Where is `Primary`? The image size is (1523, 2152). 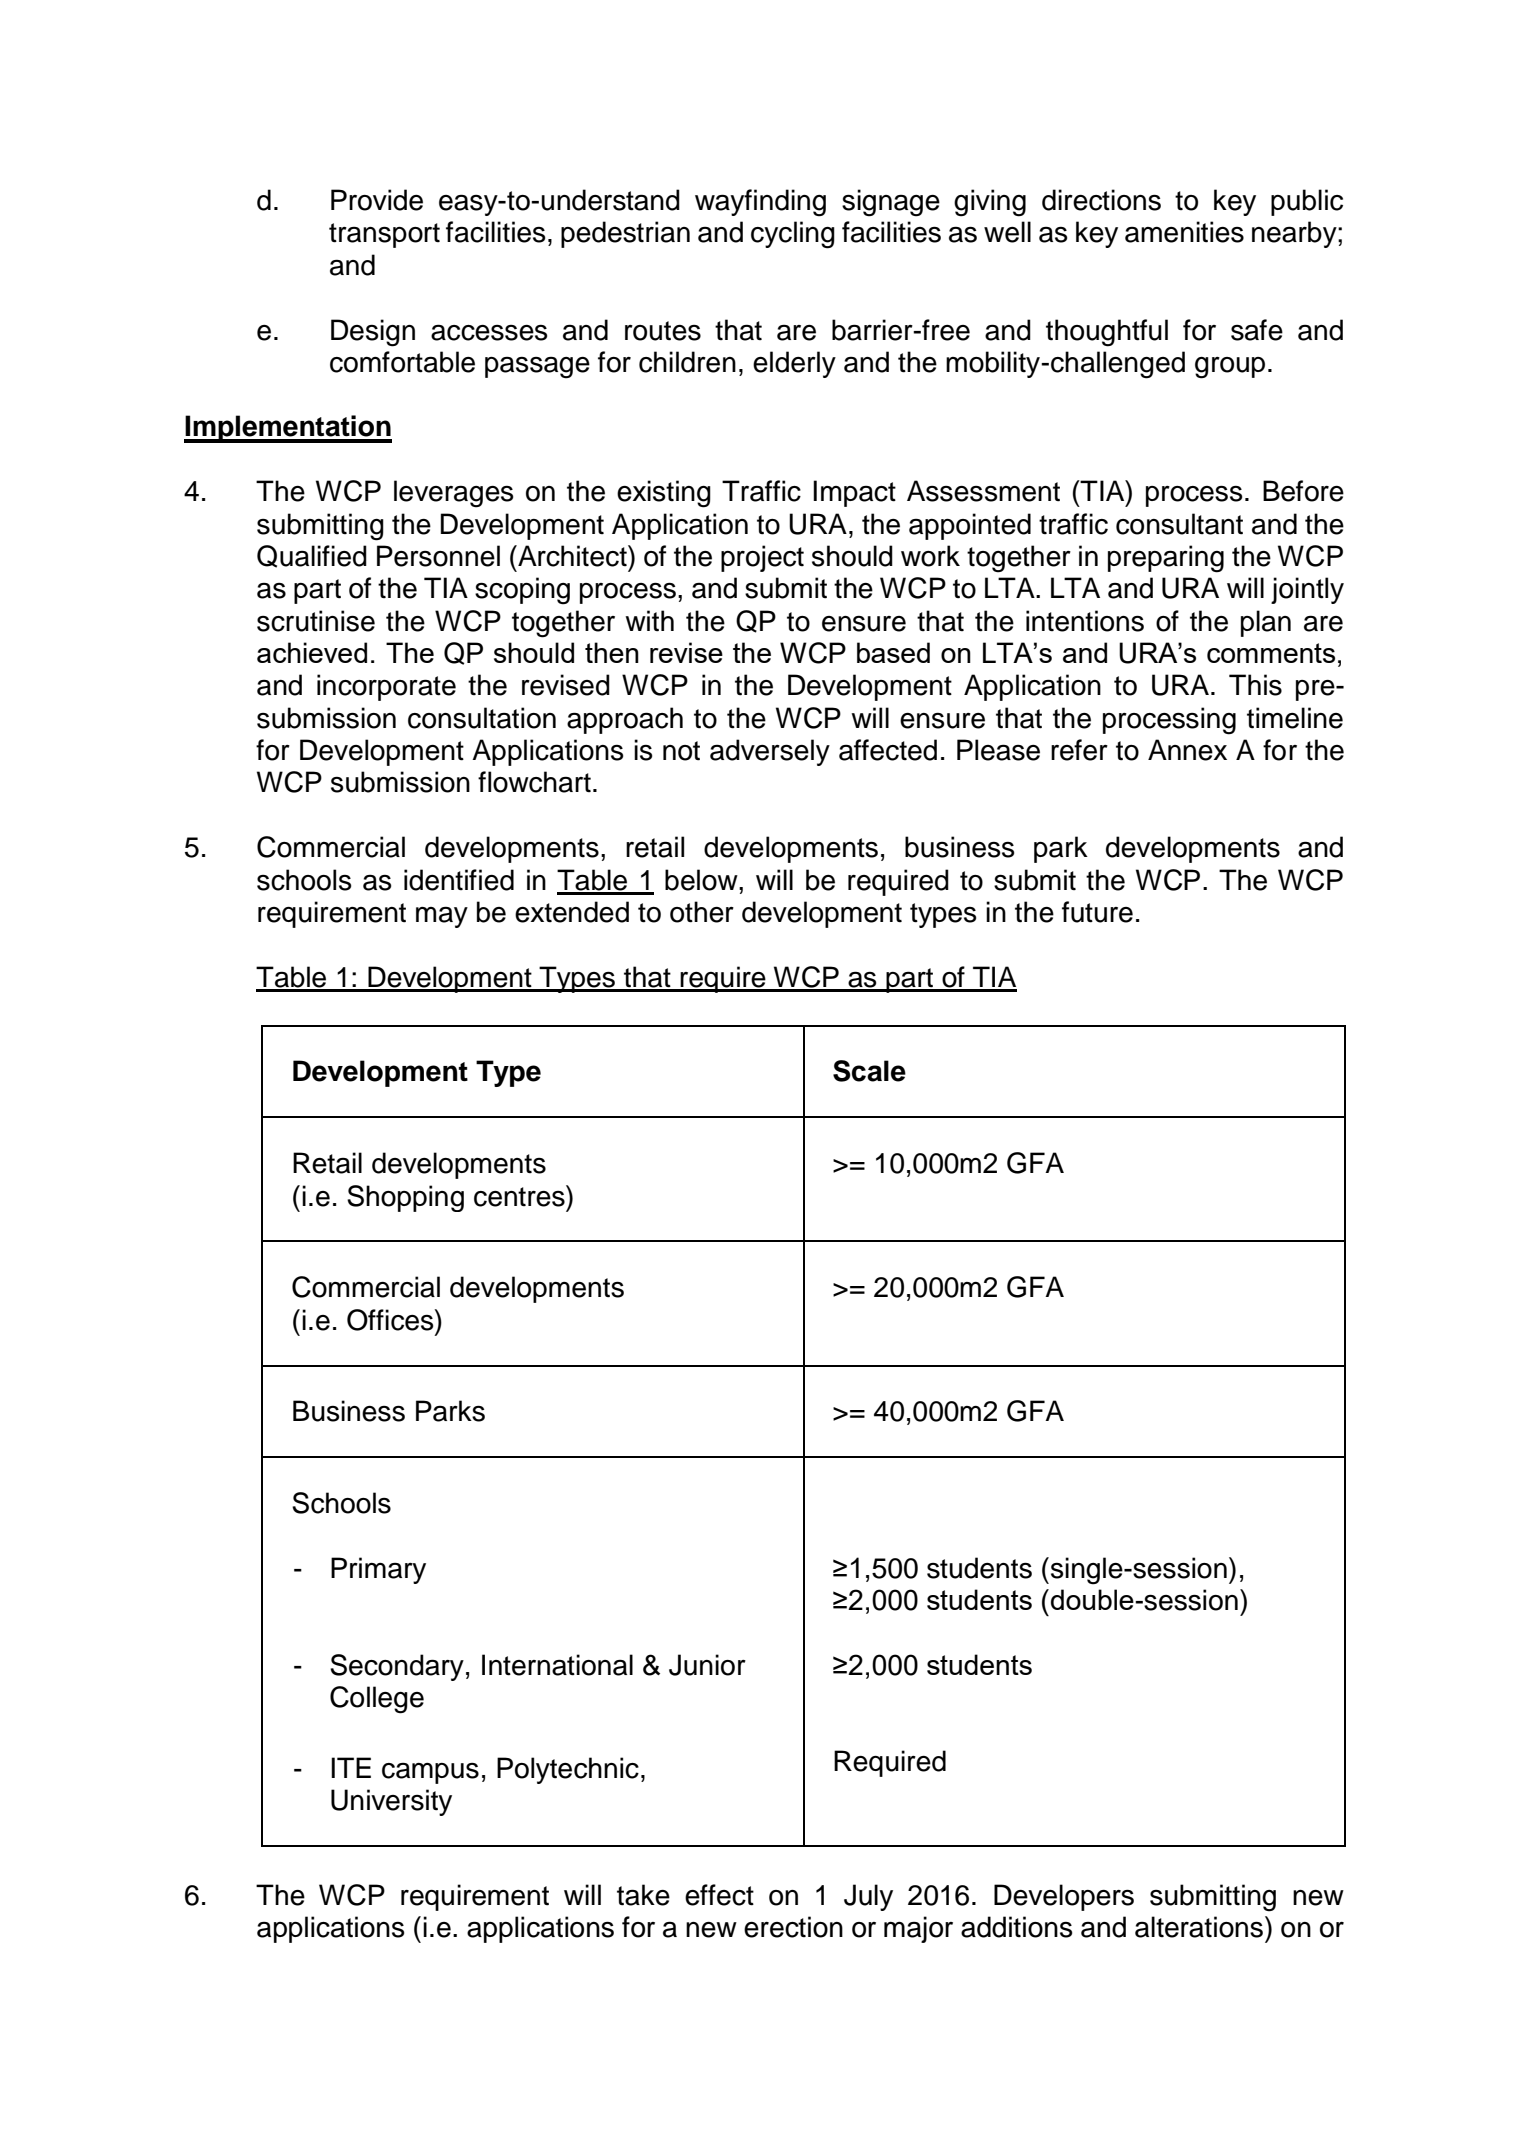
Primary is located at coordinates (378, 1570).
